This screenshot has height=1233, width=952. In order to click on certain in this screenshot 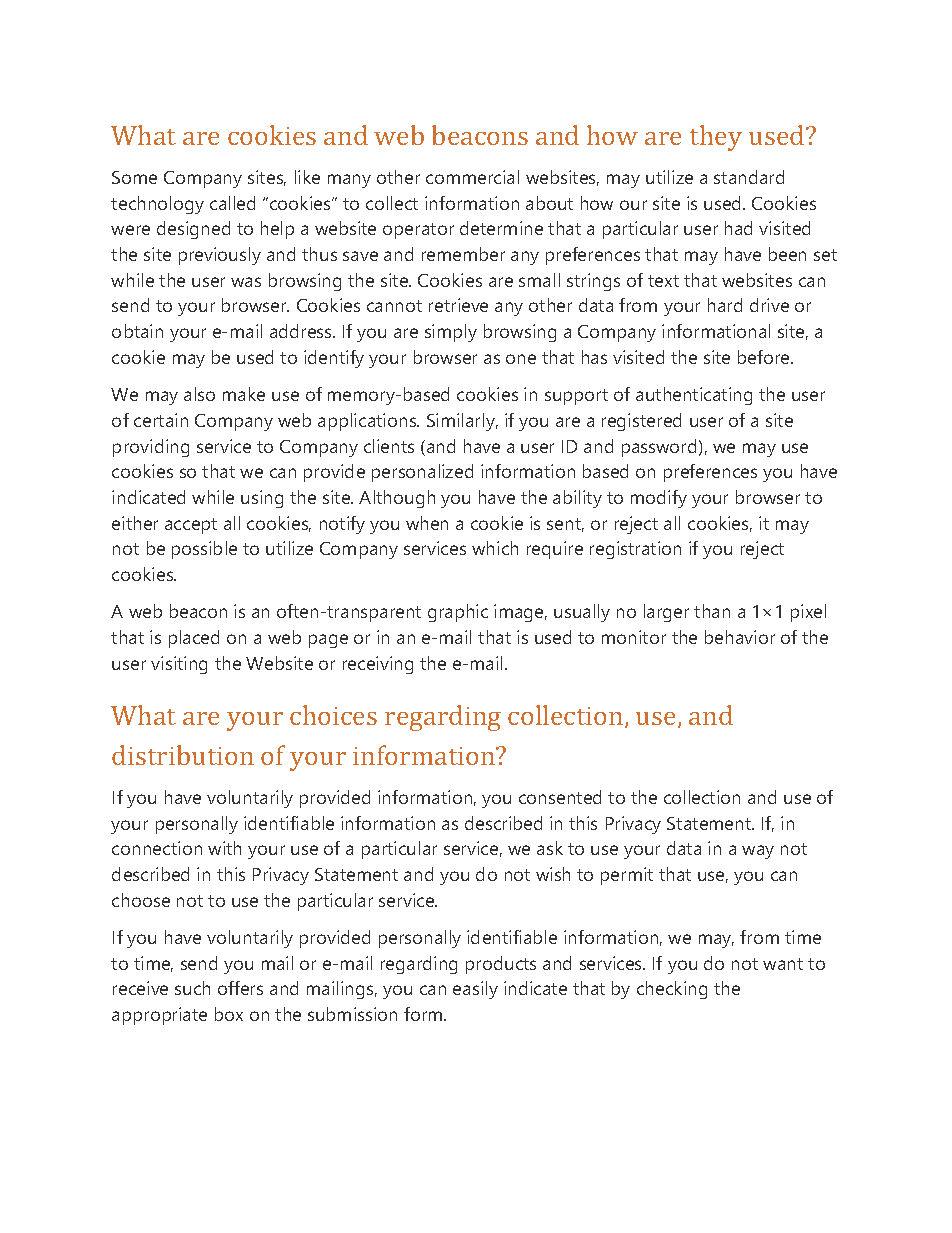, I will do `click(161, 420)`.
